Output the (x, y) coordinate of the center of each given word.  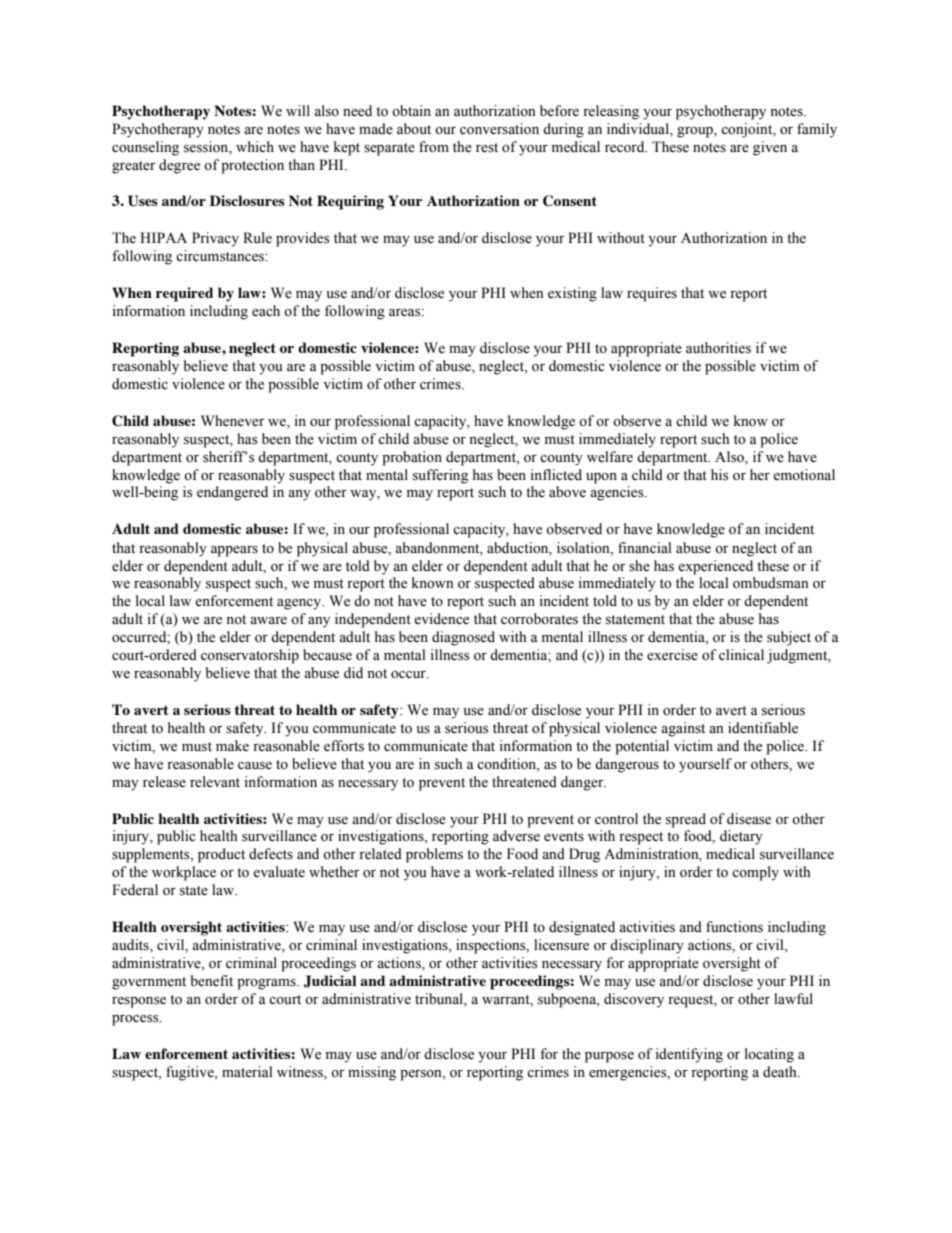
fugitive (191, 1073)
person (422, 1075)
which (255, 146)
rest (487, 148)
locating (769, 1055)
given (770, 148)
